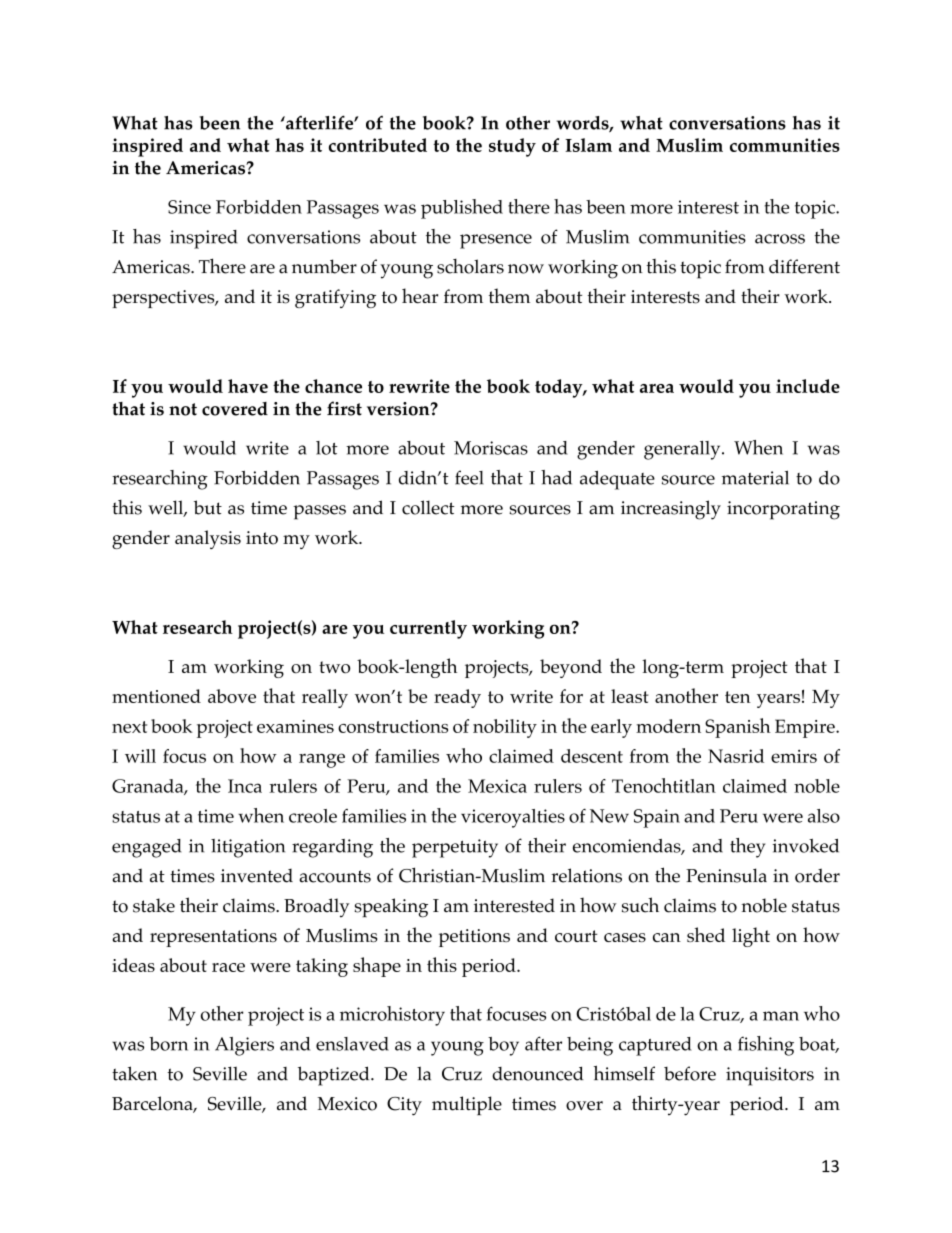 This screenshot has height=1233, width=952. I want to click on study, so click(512, 147).
